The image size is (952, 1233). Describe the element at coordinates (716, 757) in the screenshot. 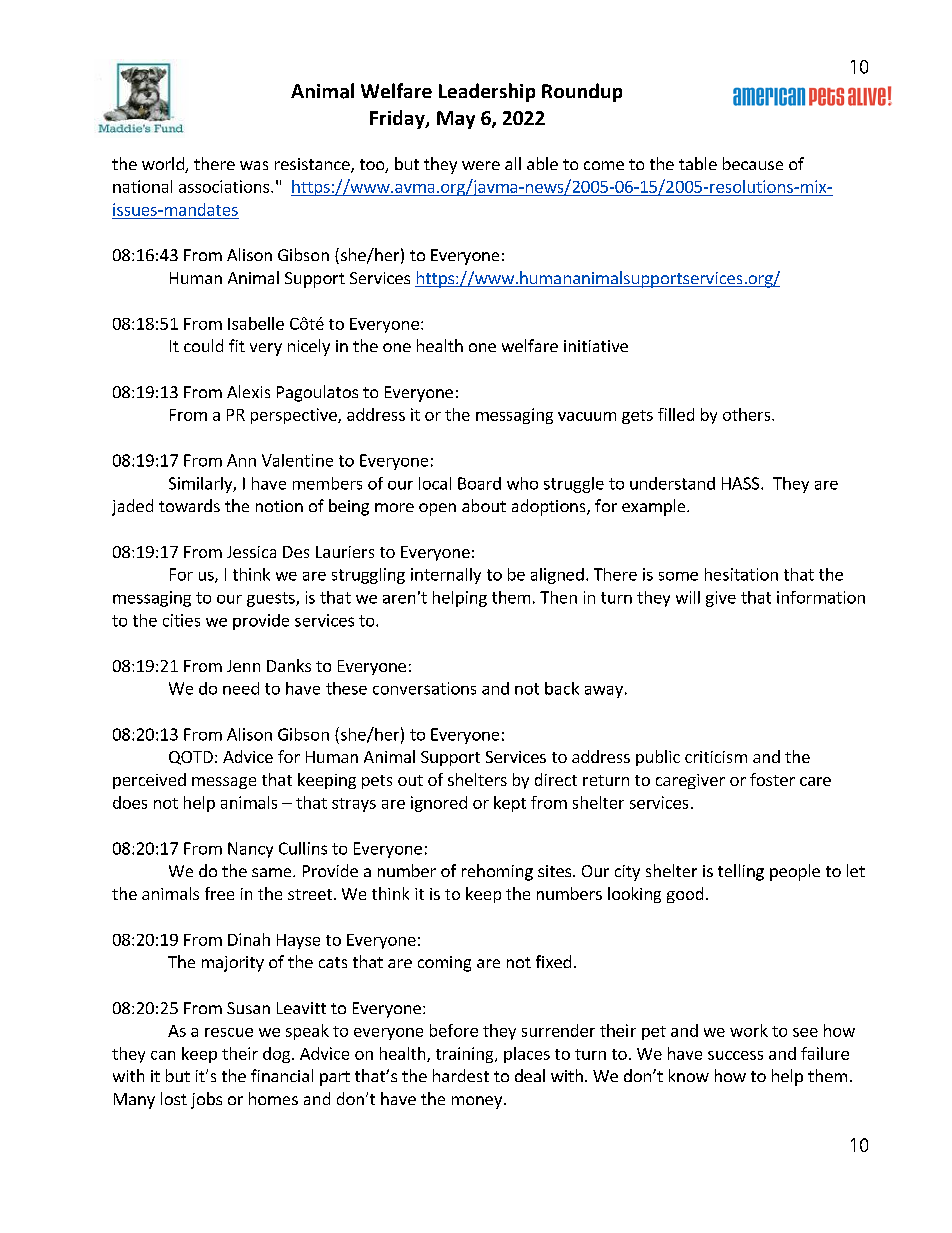

I see `criticism` at that location.
